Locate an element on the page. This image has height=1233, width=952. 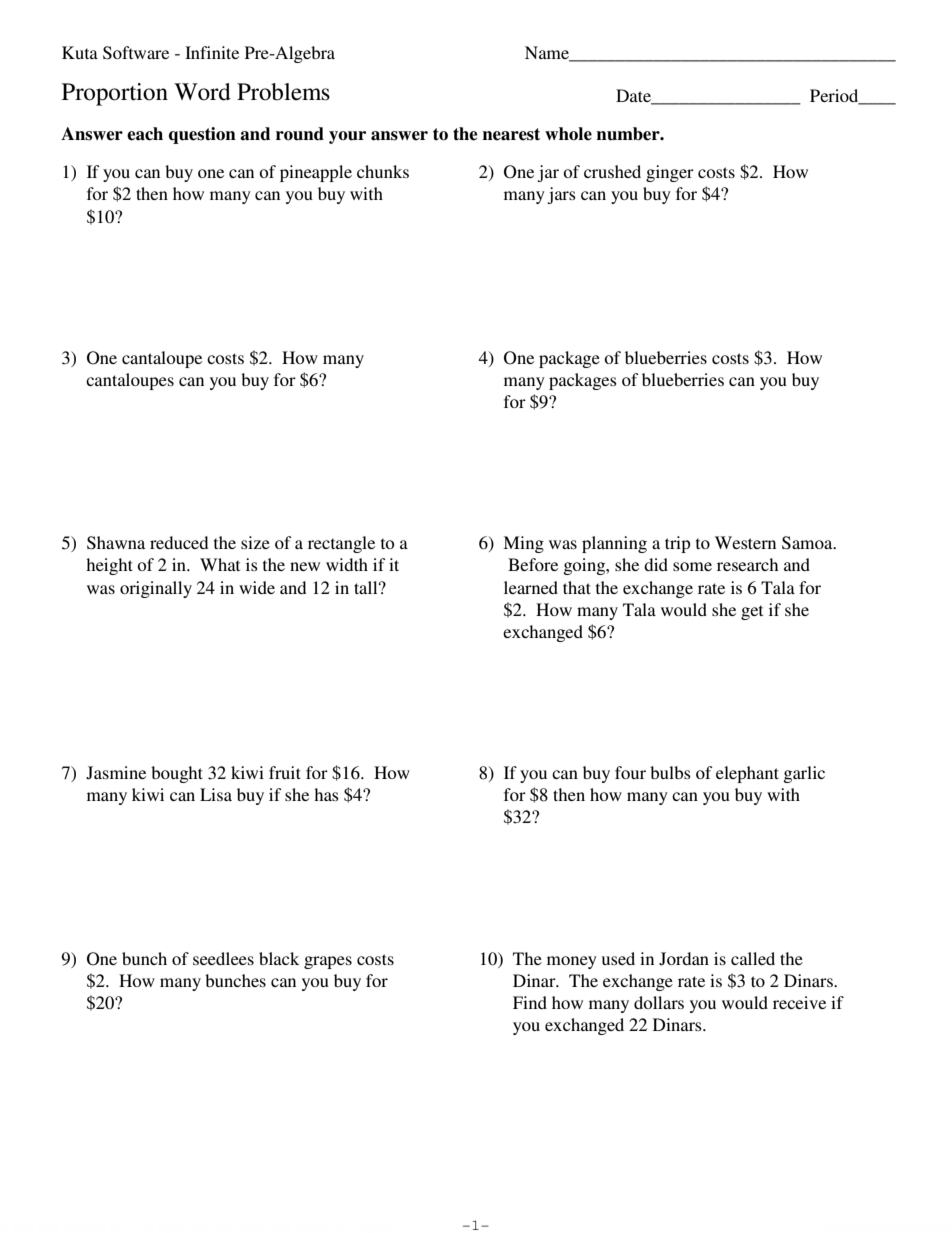
reduced is located at coordinates (179, 542).
